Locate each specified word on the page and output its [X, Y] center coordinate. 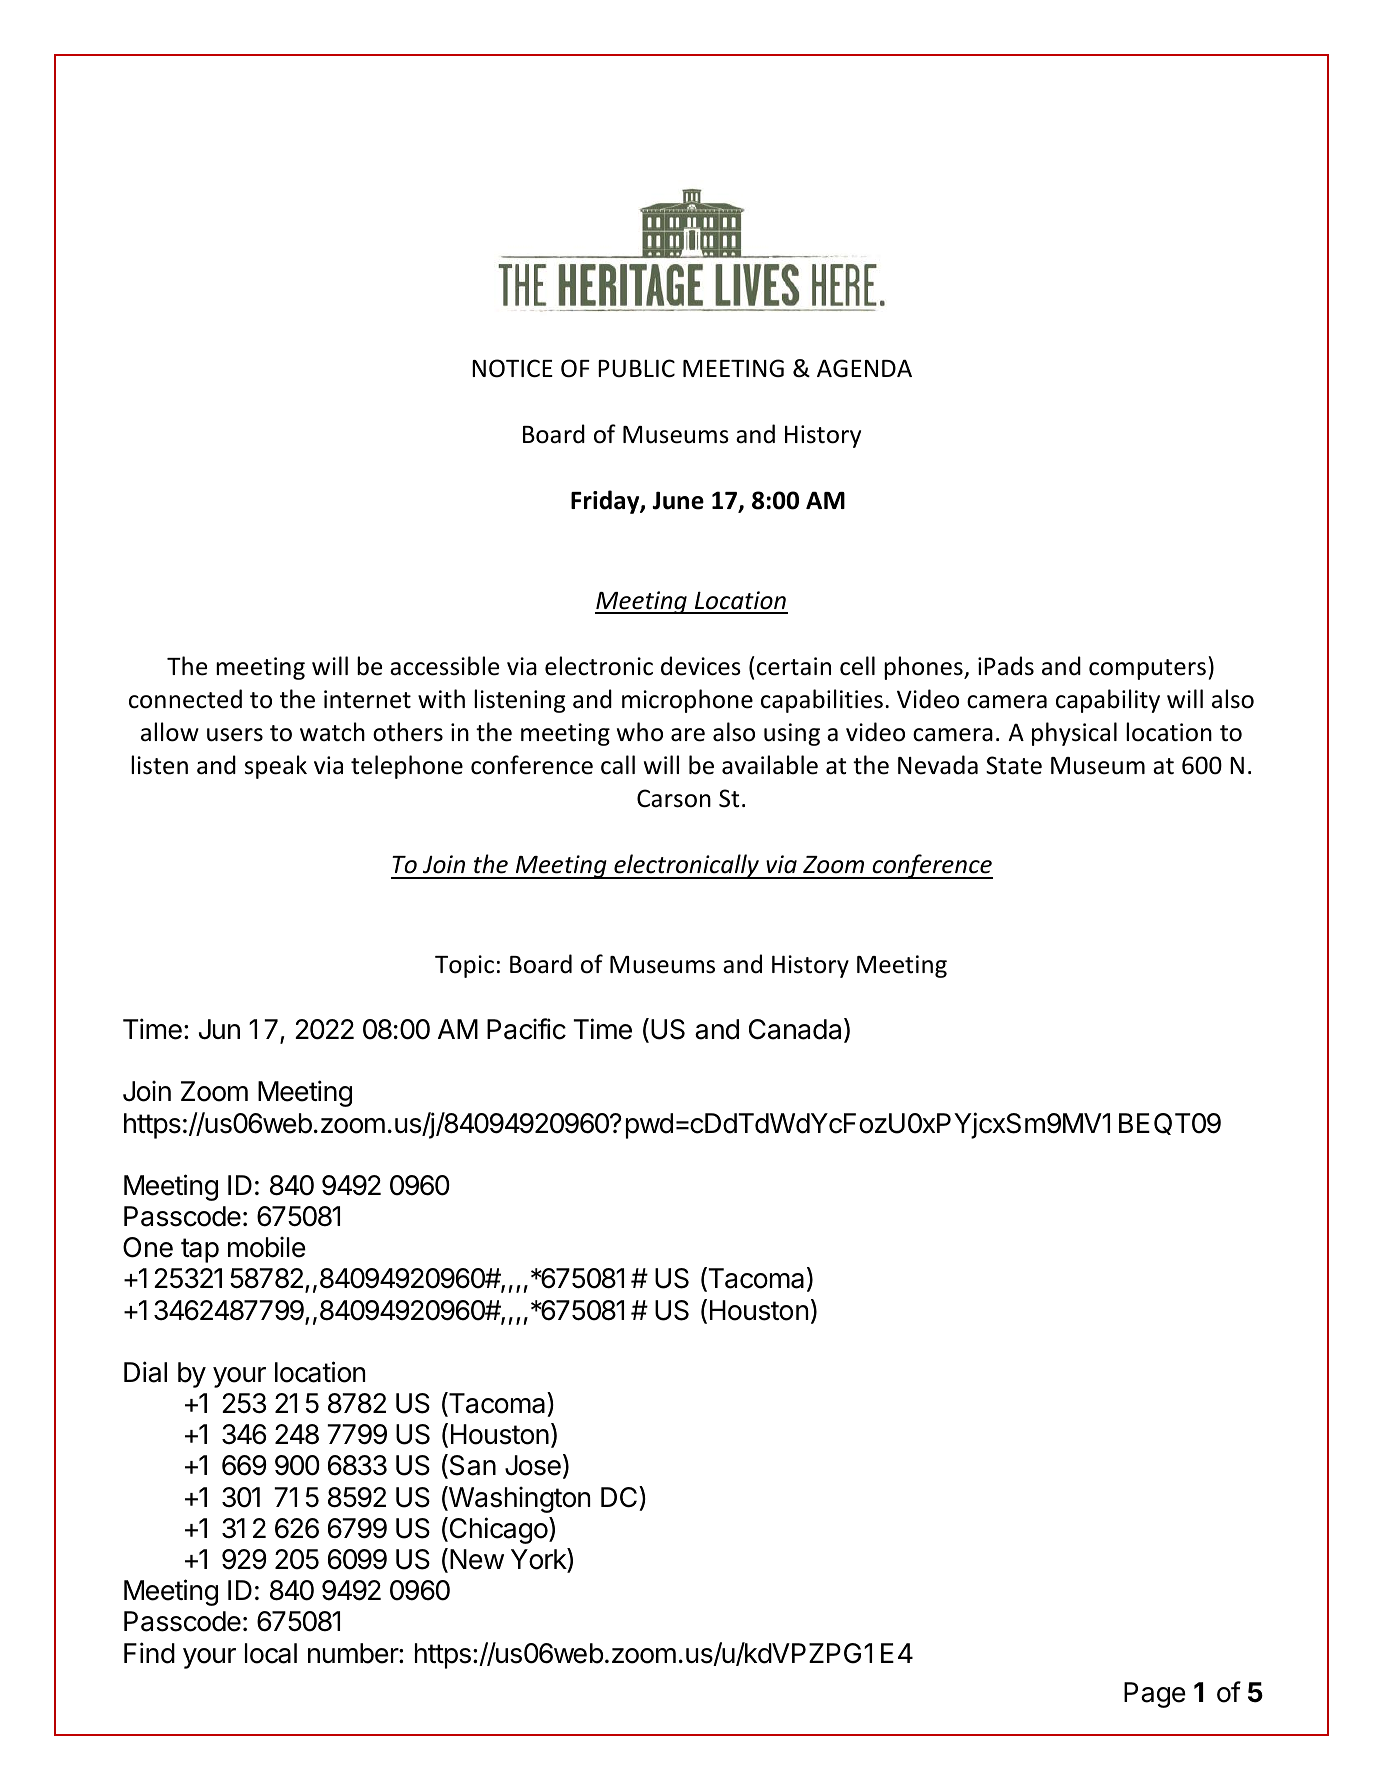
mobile [267, 1247]
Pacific [526, 1029]
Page [1155, 1695]
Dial [145, 1372]
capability [1108, 701]
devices [701, 666]
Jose [533, 1465]
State [1014, 765]
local [271, 1653]
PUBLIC [636, 368]
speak [276, 767]
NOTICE [512, 368]
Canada [797, 1030]
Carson [674, 798]
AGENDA [864, 368]
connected [185, 699]
